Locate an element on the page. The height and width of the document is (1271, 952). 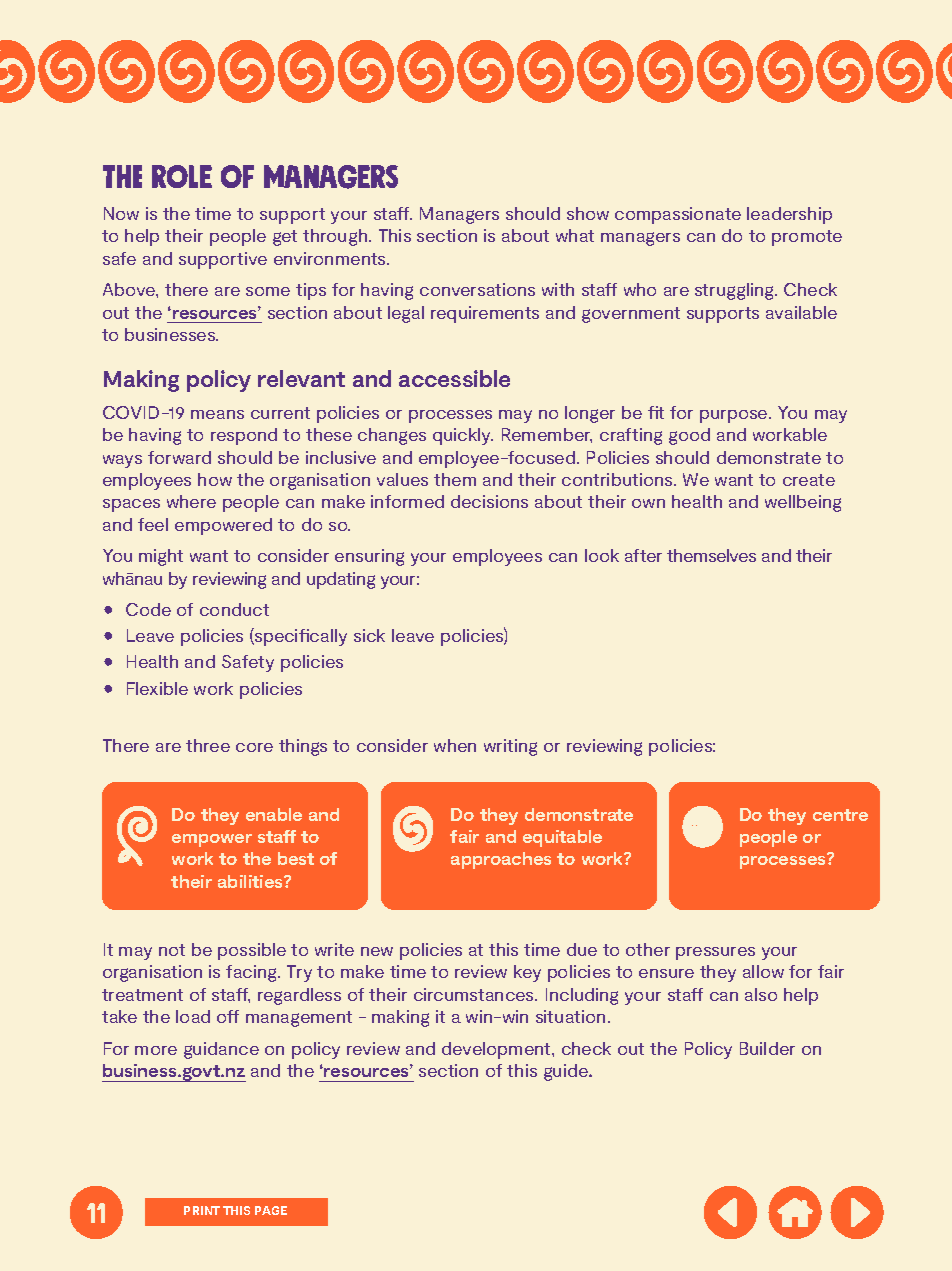
guidance is located at coordinates (221, 1050).
